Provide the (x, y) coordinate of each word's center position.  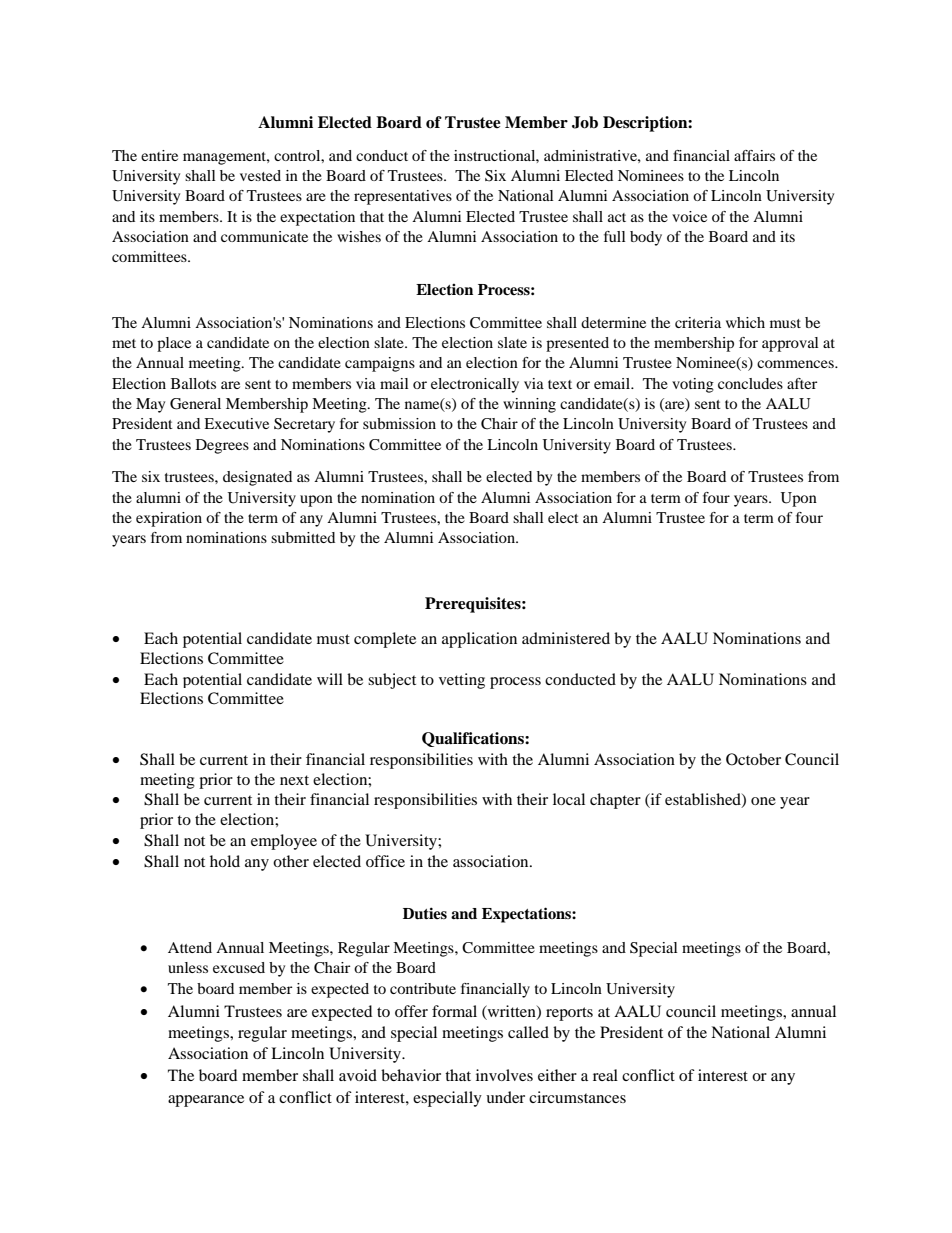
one (763, 801)
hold (225, 861)
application (479, 640)
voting (693, 385)
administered (566, 638)
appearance (206, 1101)
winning (529, 405)
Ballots (193, 383)
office (385, 861)
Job (585, 122)
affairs (754, 155)
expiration (169, 519)
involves (504, 1075)
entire (159, 155)
